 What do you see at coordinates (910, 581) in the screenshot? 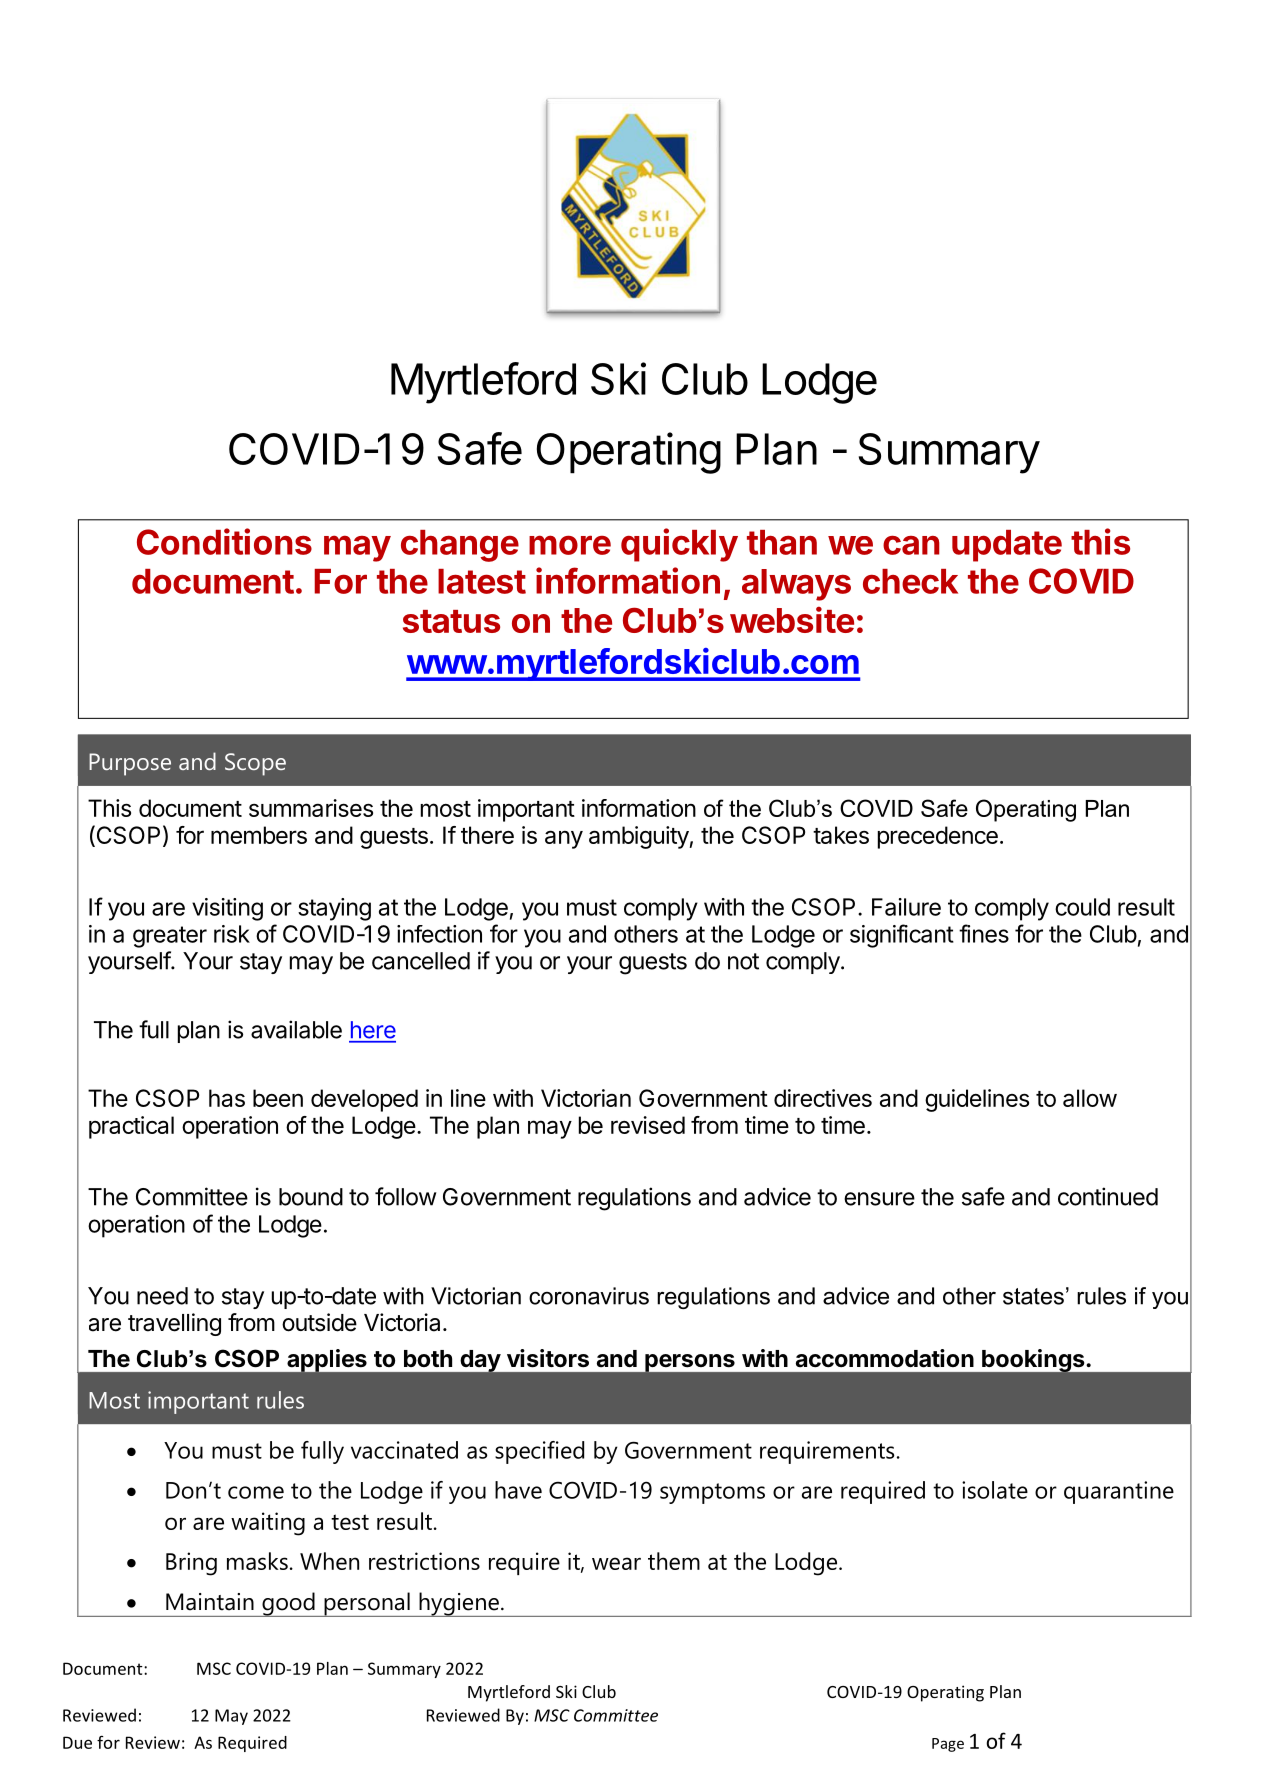
I see `check` at bounding box center [910, 581].
